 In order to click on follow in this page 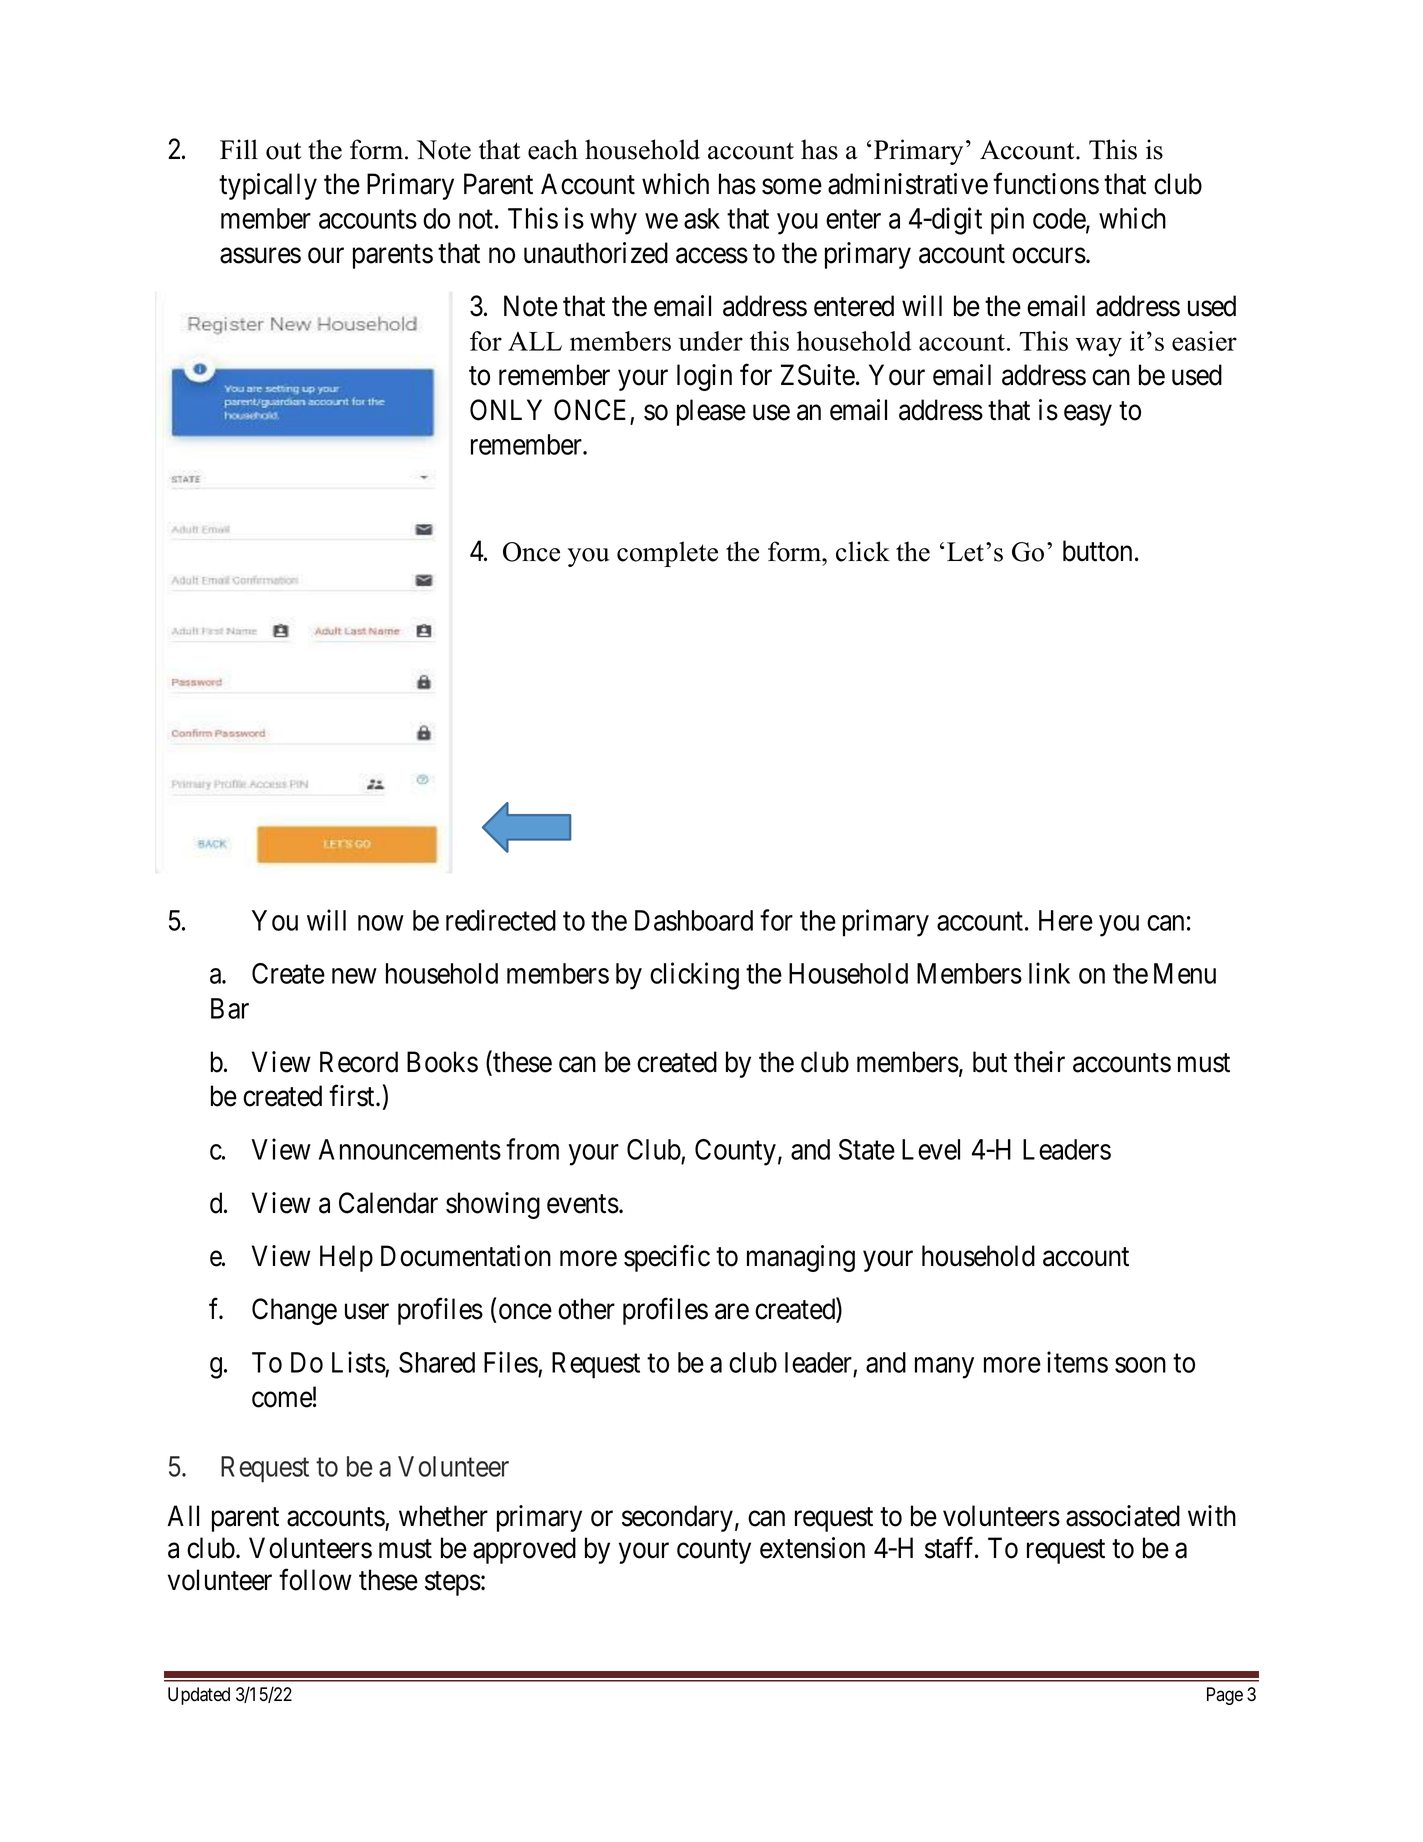, I will do `click(315, 1580)`.
